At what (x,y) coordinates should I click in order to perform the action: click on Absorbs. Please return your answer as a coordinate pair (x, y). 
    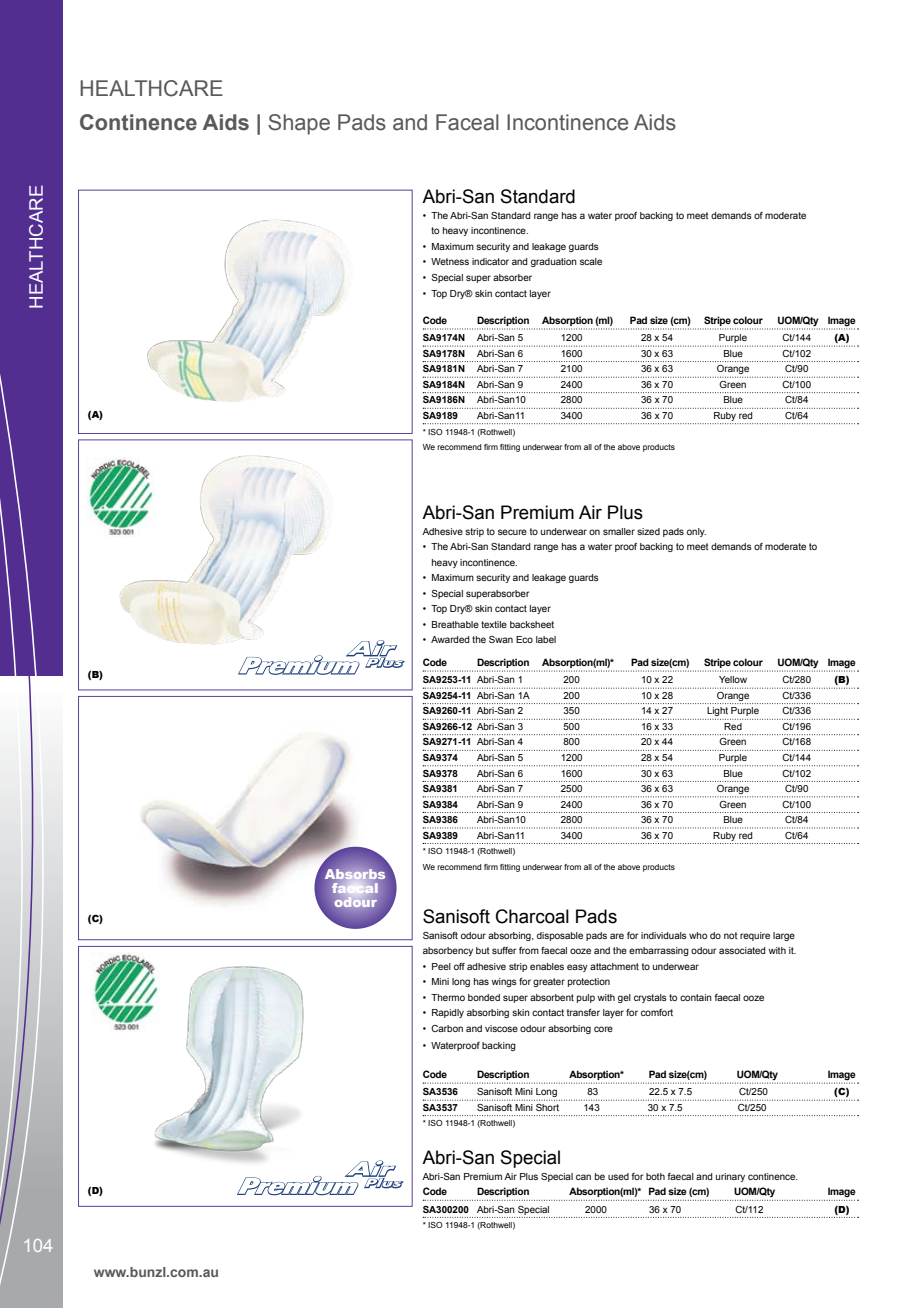
    Looking at the image, I should click on (355, 875).
